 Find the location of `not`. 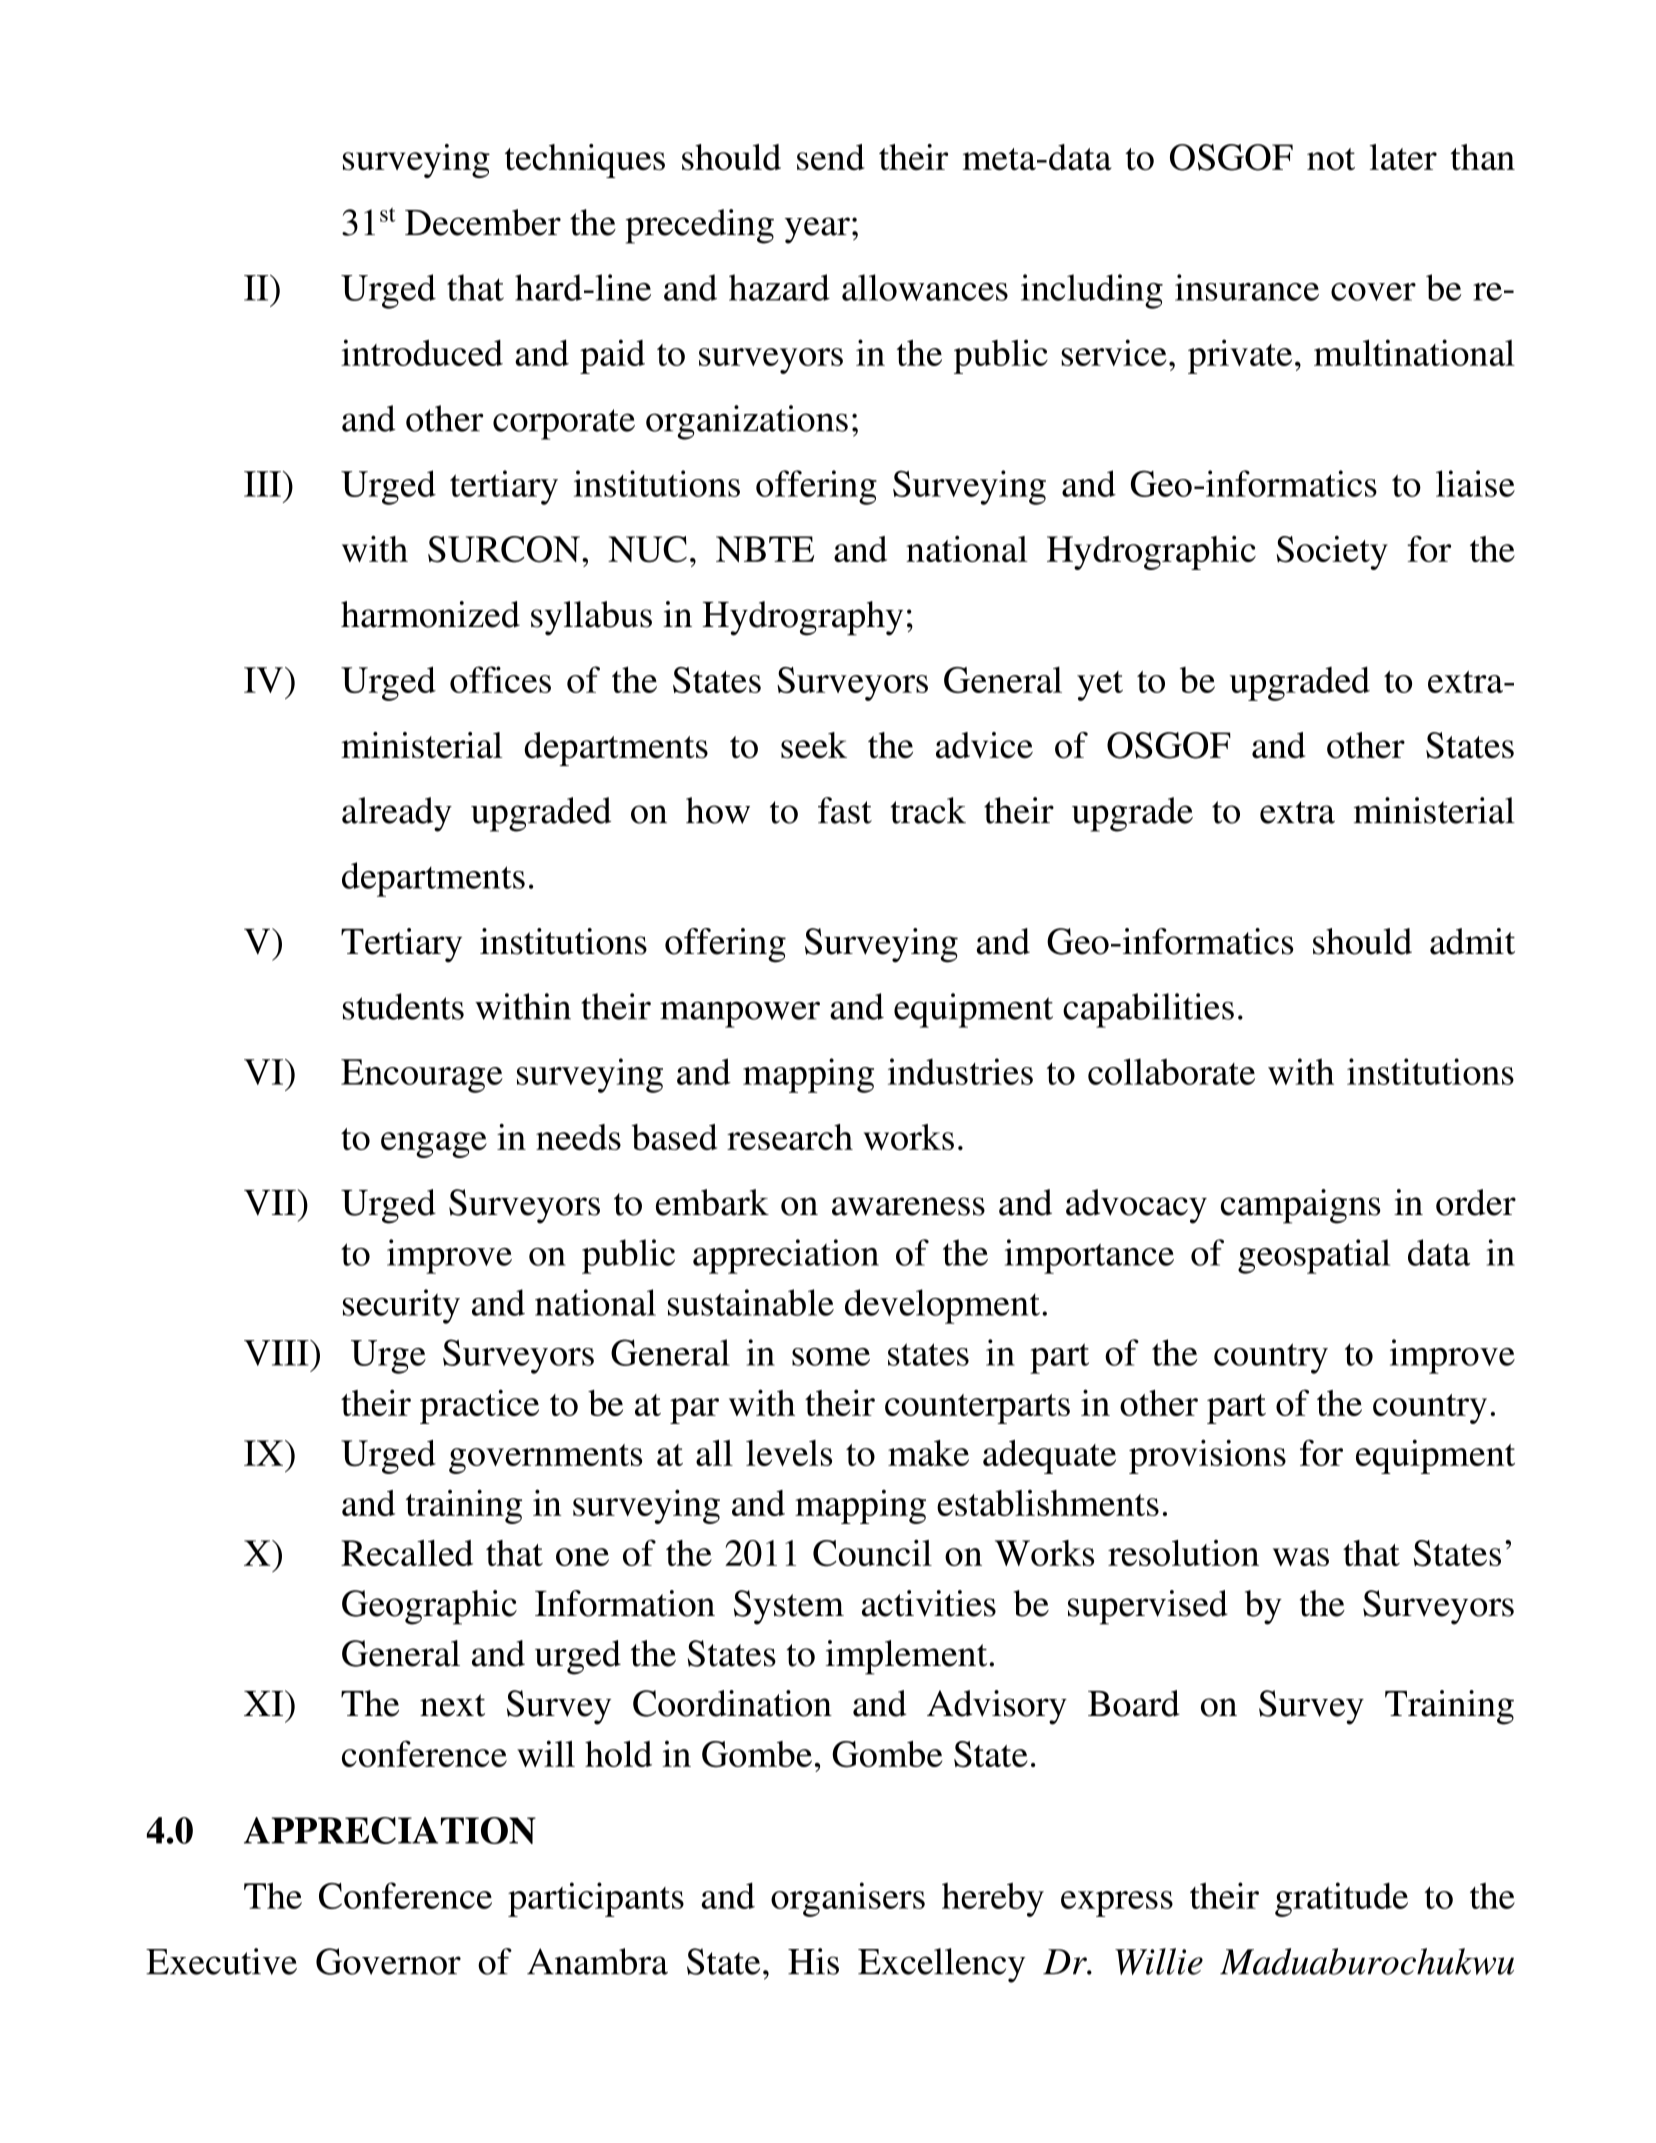

not is located at coordinates (1331, 159).
